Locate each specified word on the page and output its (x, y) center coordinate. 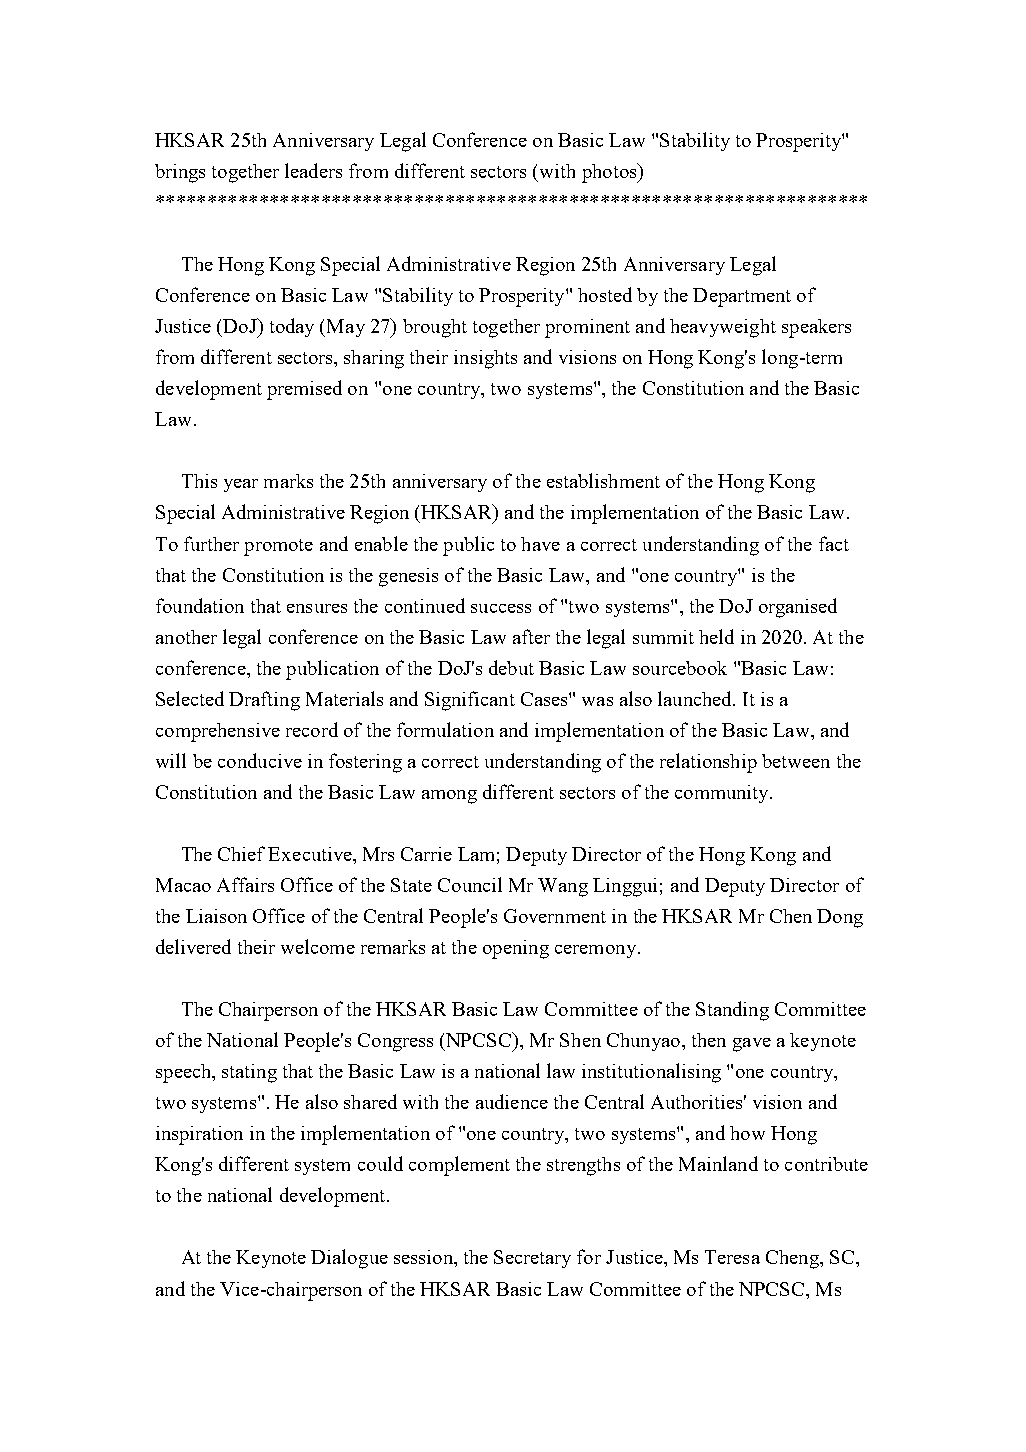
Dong (840, 918)
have (540, 544)
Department (742, 297)
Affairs (245, 884)
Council (470, 884)
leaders (313, 170)
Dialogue (349, 1259)
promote (278, 547)
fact (834, 543)
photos (610, 173)
